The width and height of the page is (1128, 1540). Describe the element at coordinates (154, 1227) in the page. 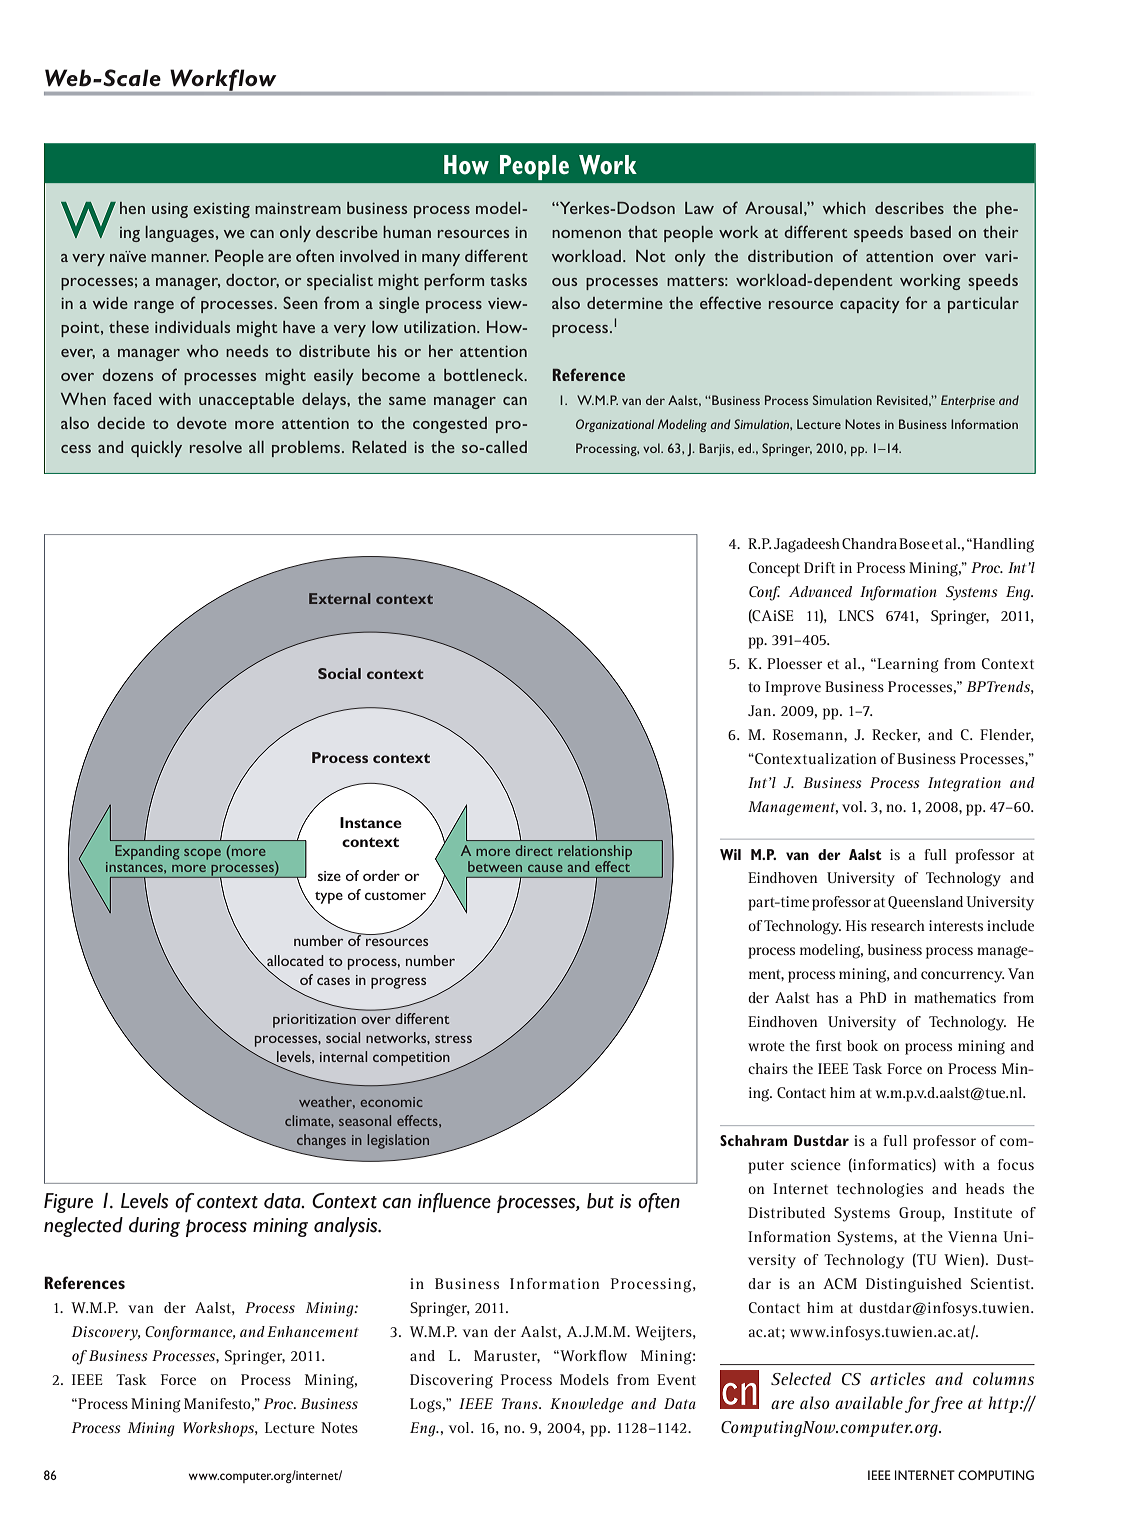

I see `during` at that location.
